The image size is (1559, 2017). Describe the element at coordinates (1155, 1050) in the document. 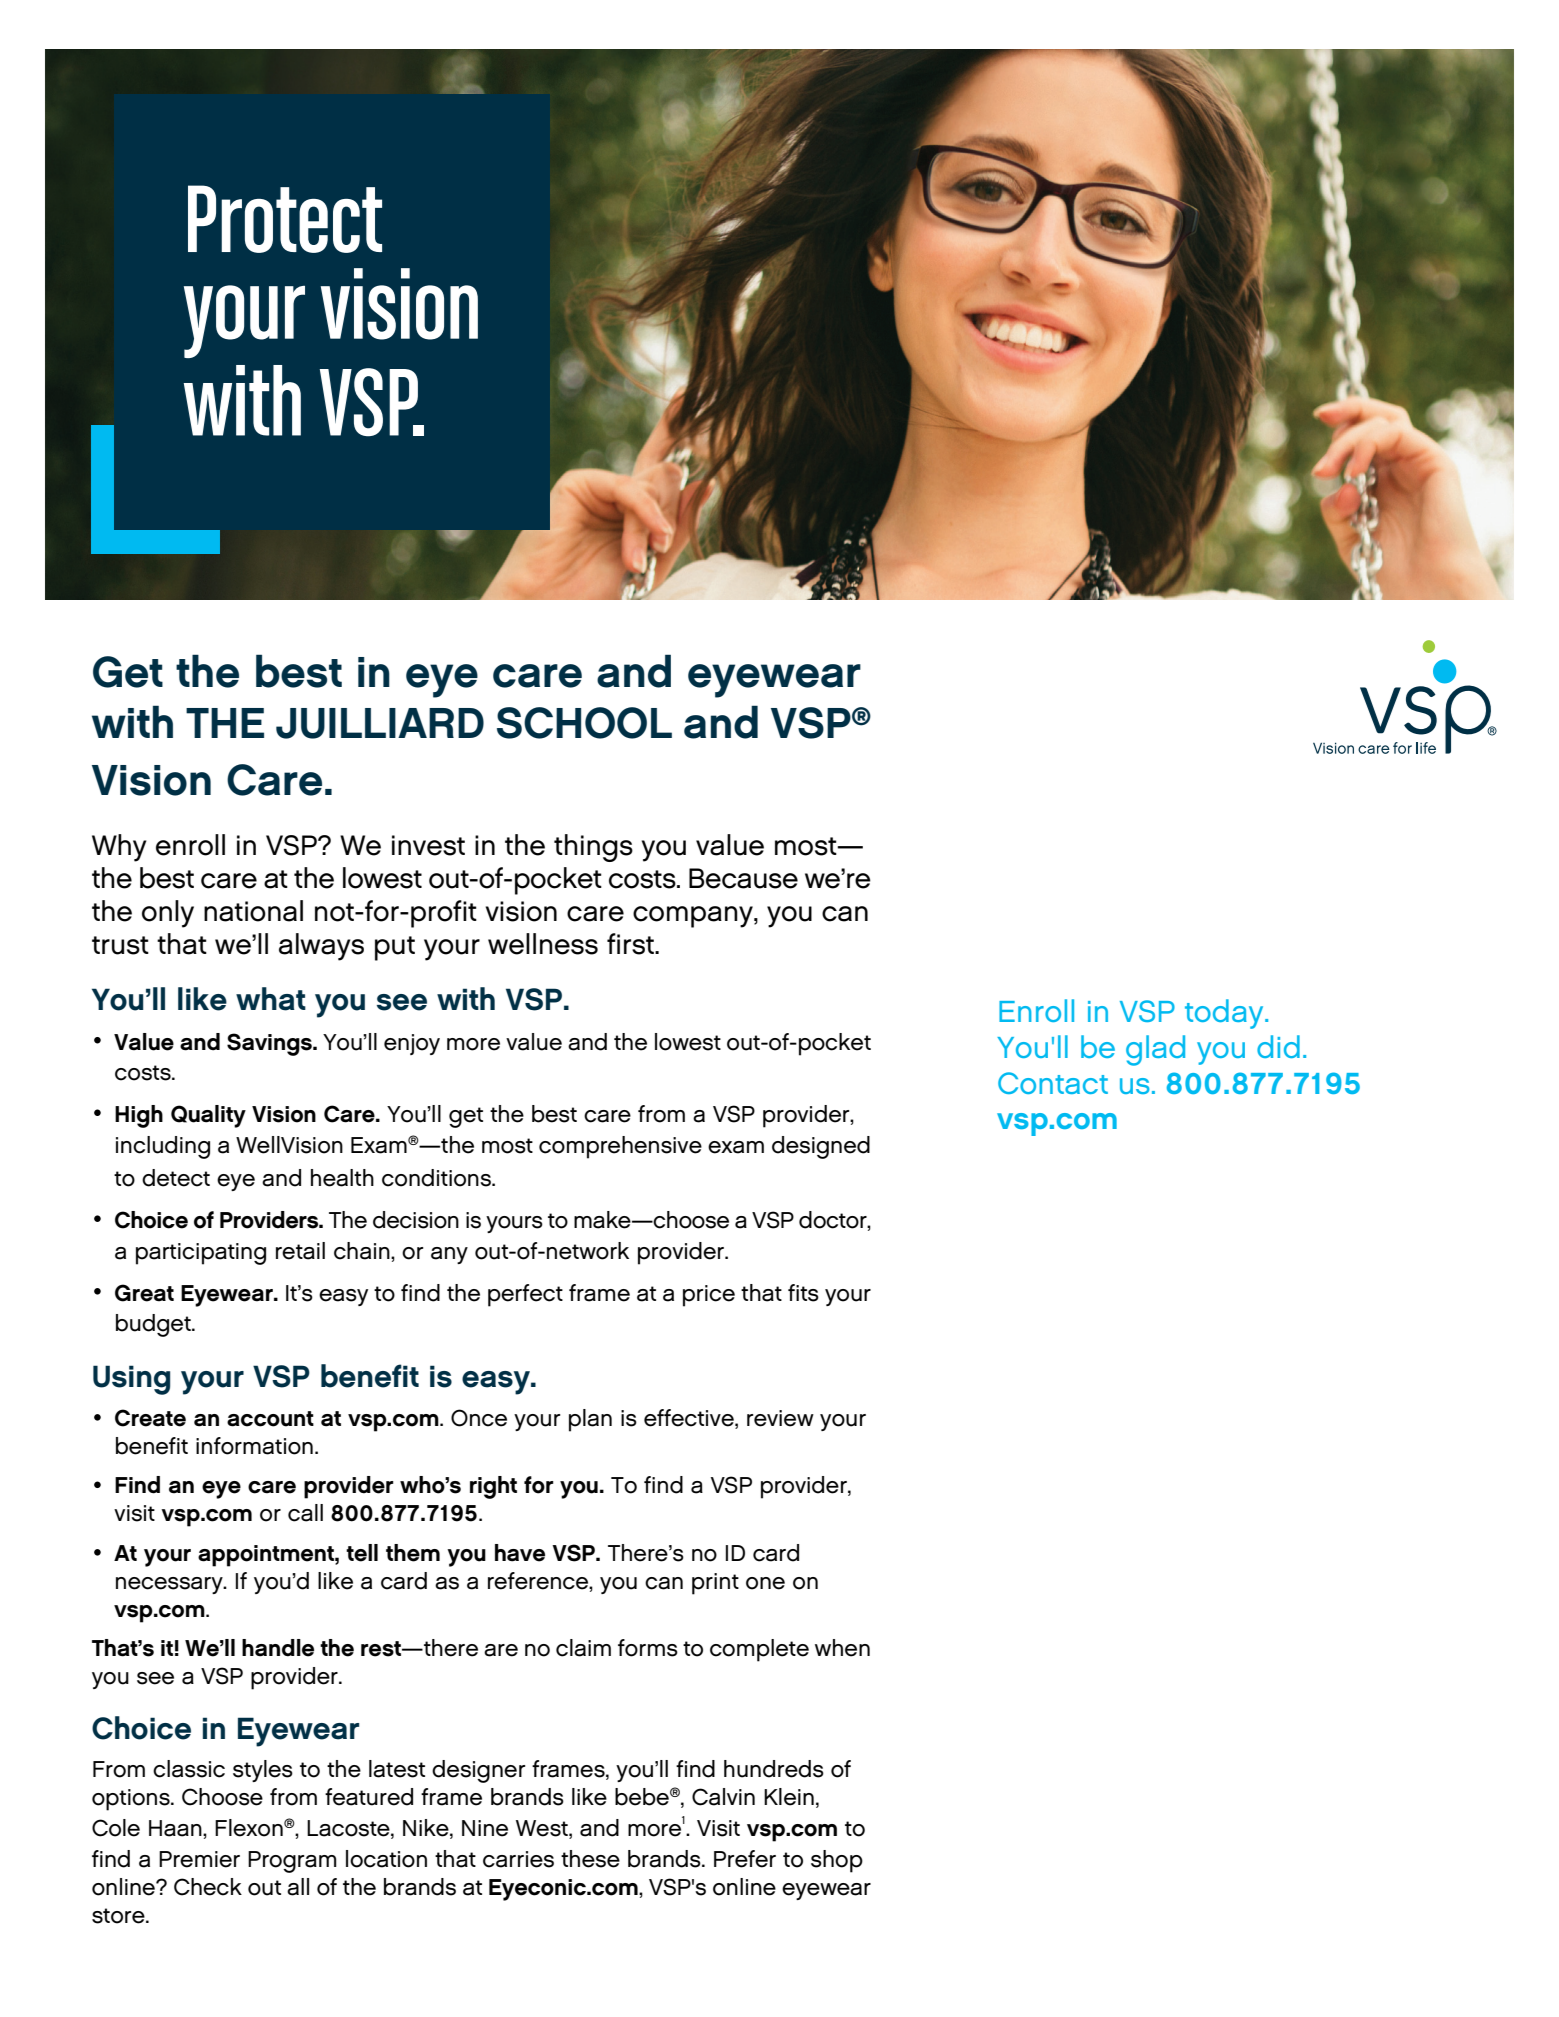

I see `glad` at that location.
